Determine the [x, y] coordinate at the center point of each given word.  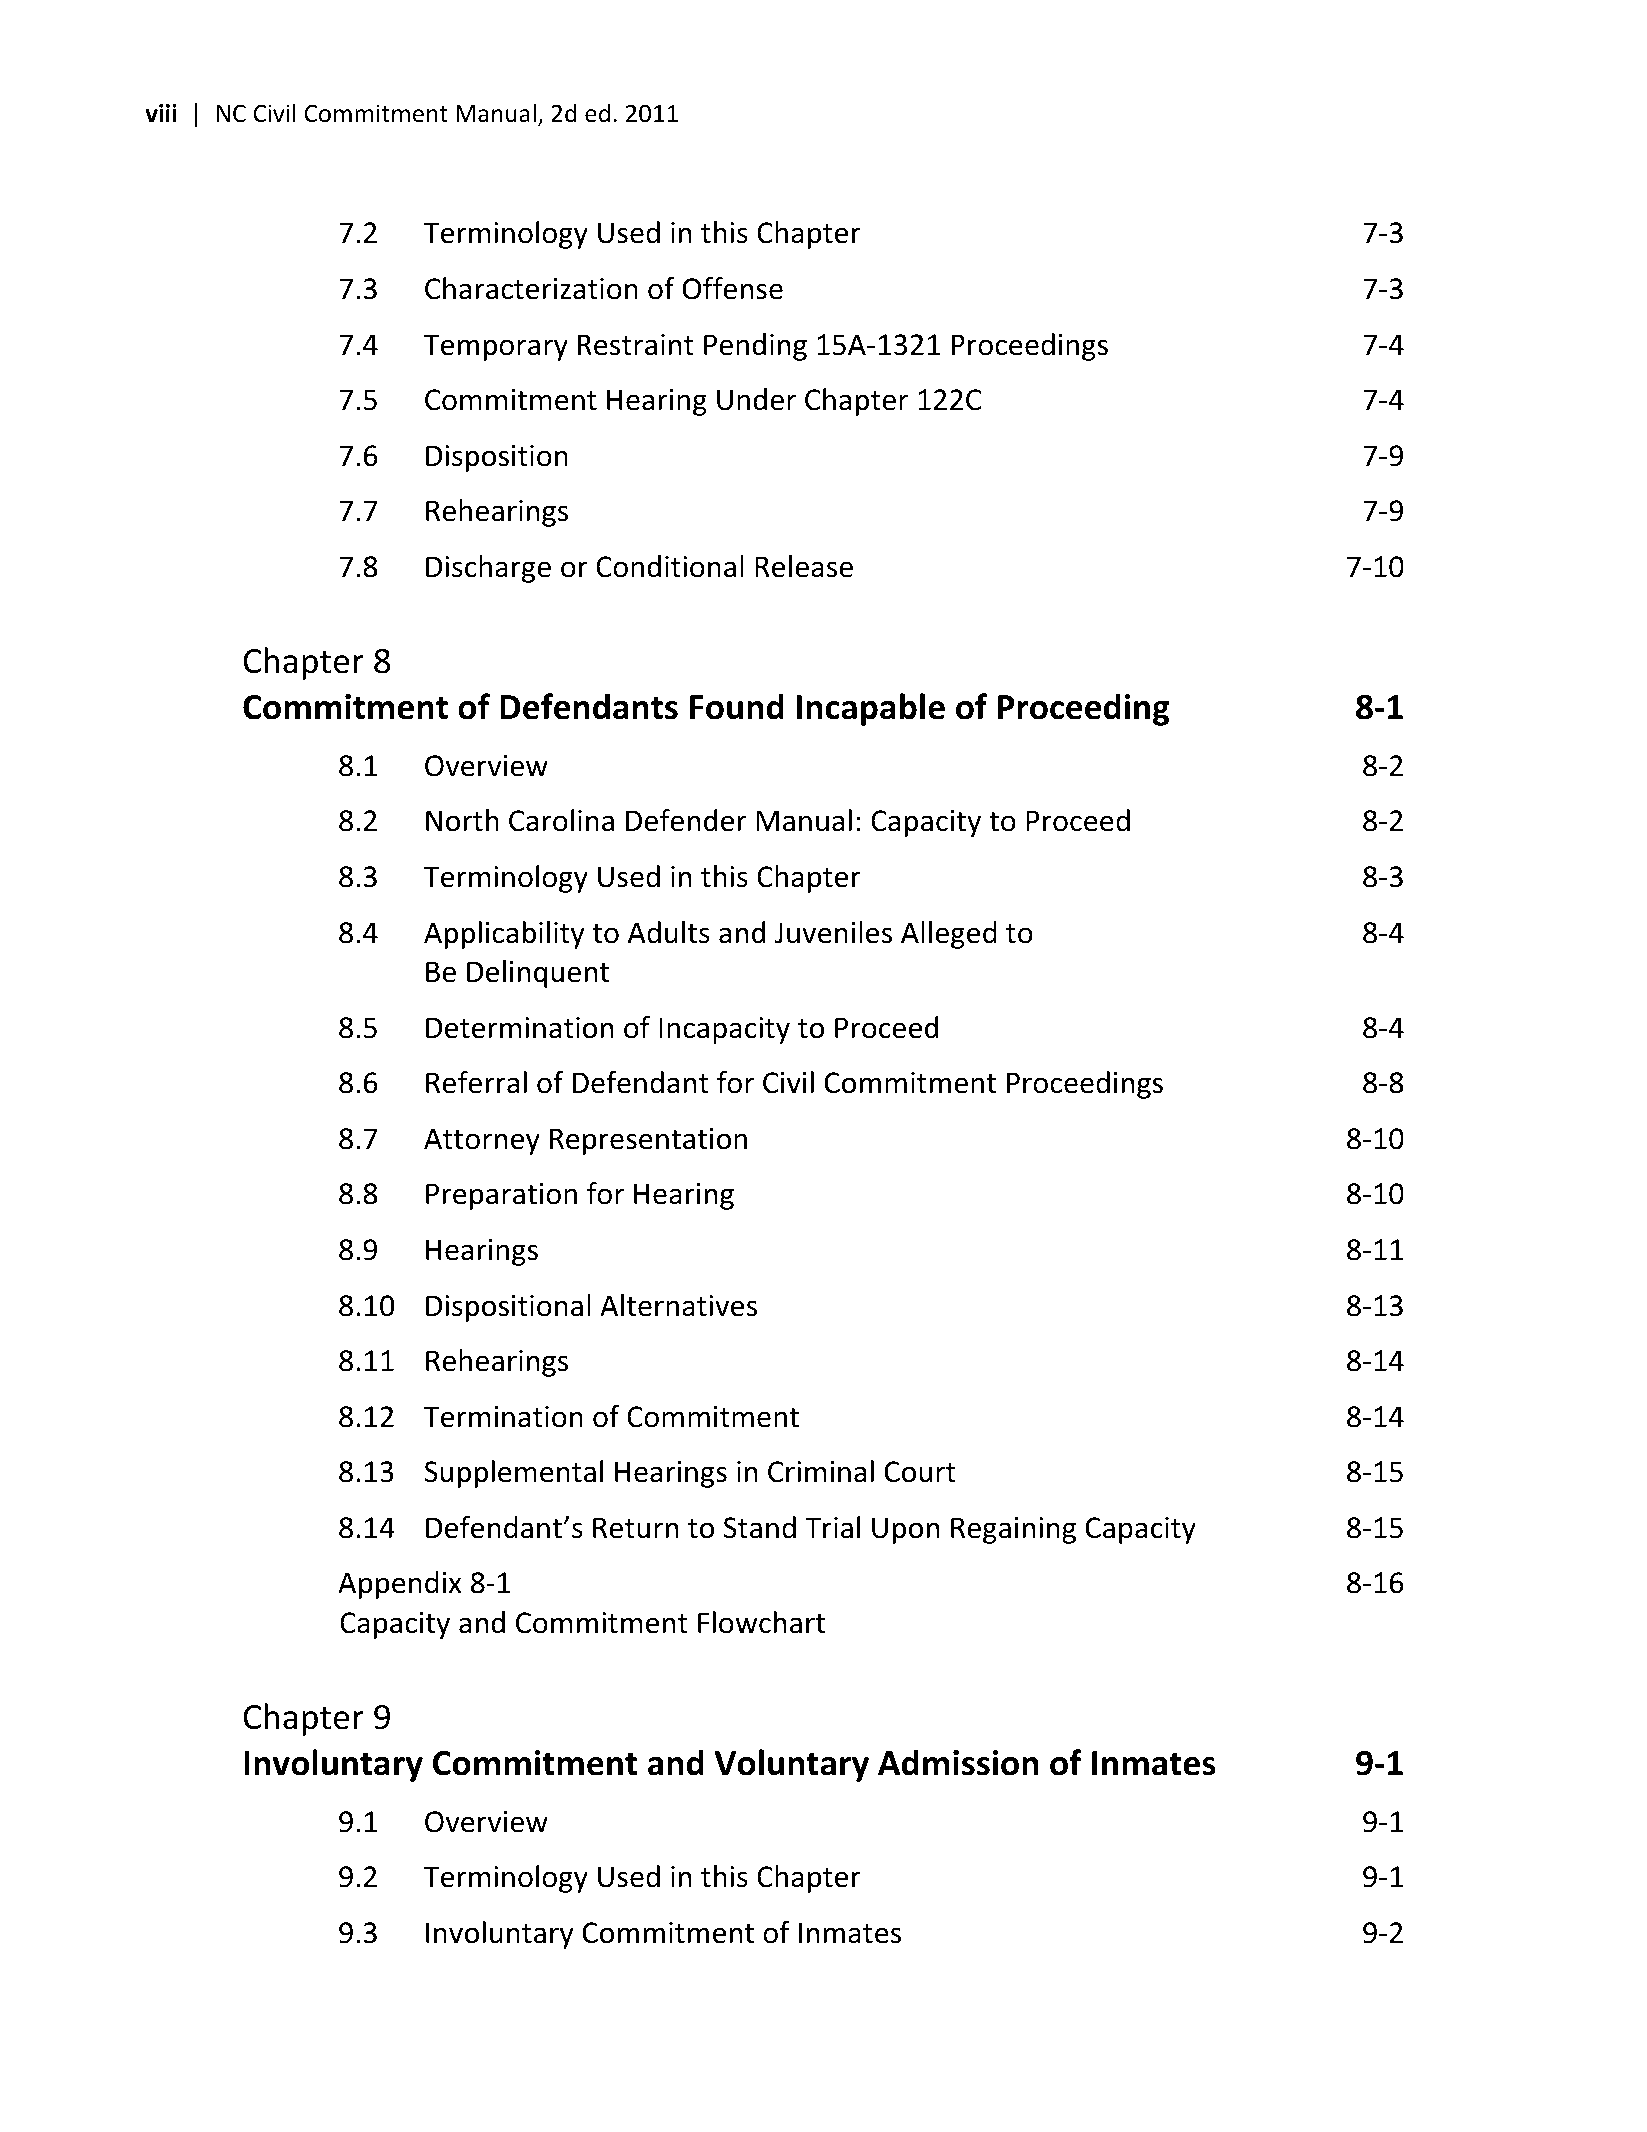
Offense [733, 288]
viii [161, 113]
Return [635, 1528]
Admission [958, 1762]
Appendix [399, 1585]
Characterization [531, 288]
